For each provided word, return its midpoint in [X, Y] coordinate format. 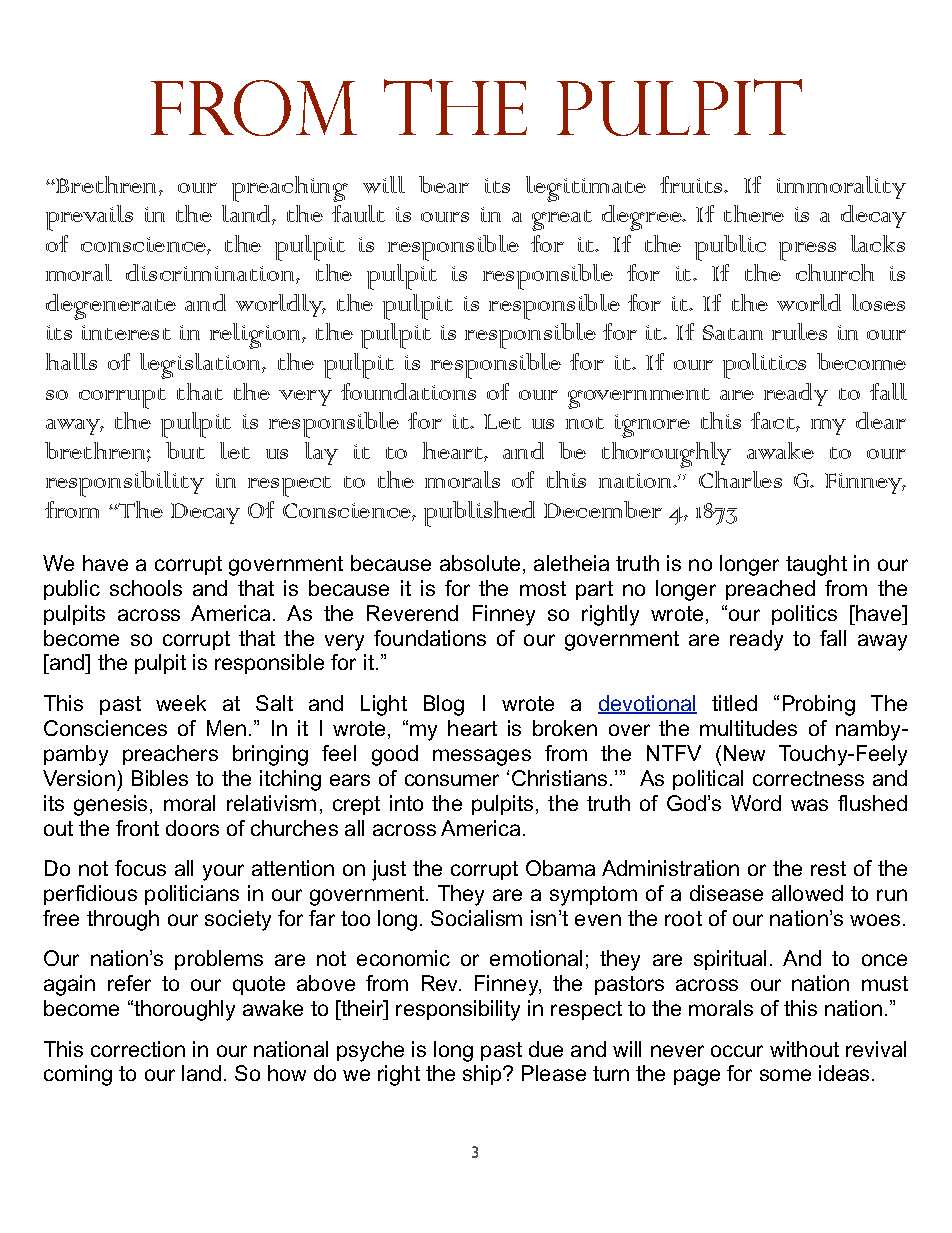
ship [483, 1075]
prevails [89, 218]
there [754, 213]
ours [445, 217]
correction [138, 1049]
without [804, 1049]
